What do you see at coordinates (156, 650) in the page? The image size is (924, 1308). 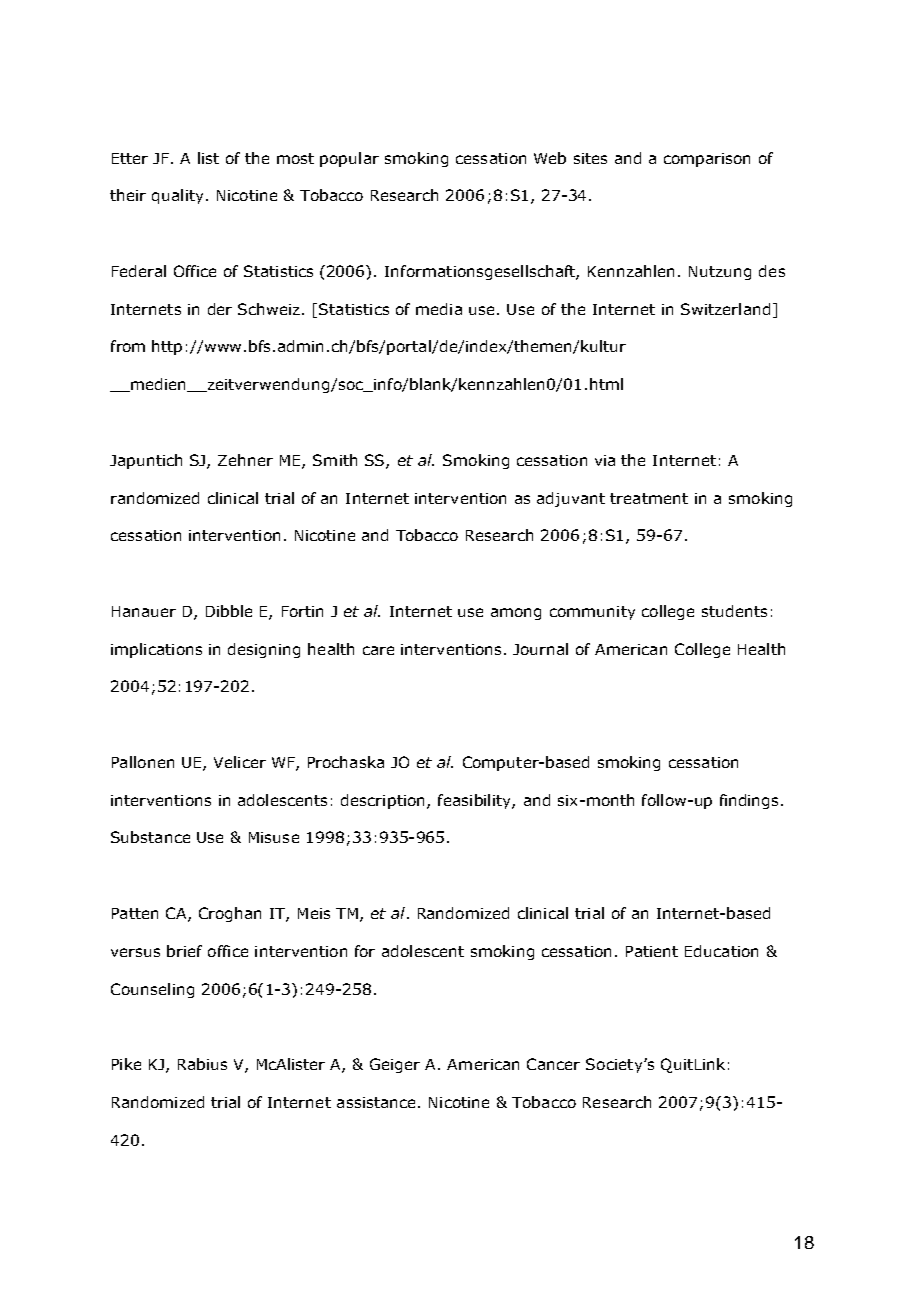 I see `implications` at bounding box center [156, 650].
